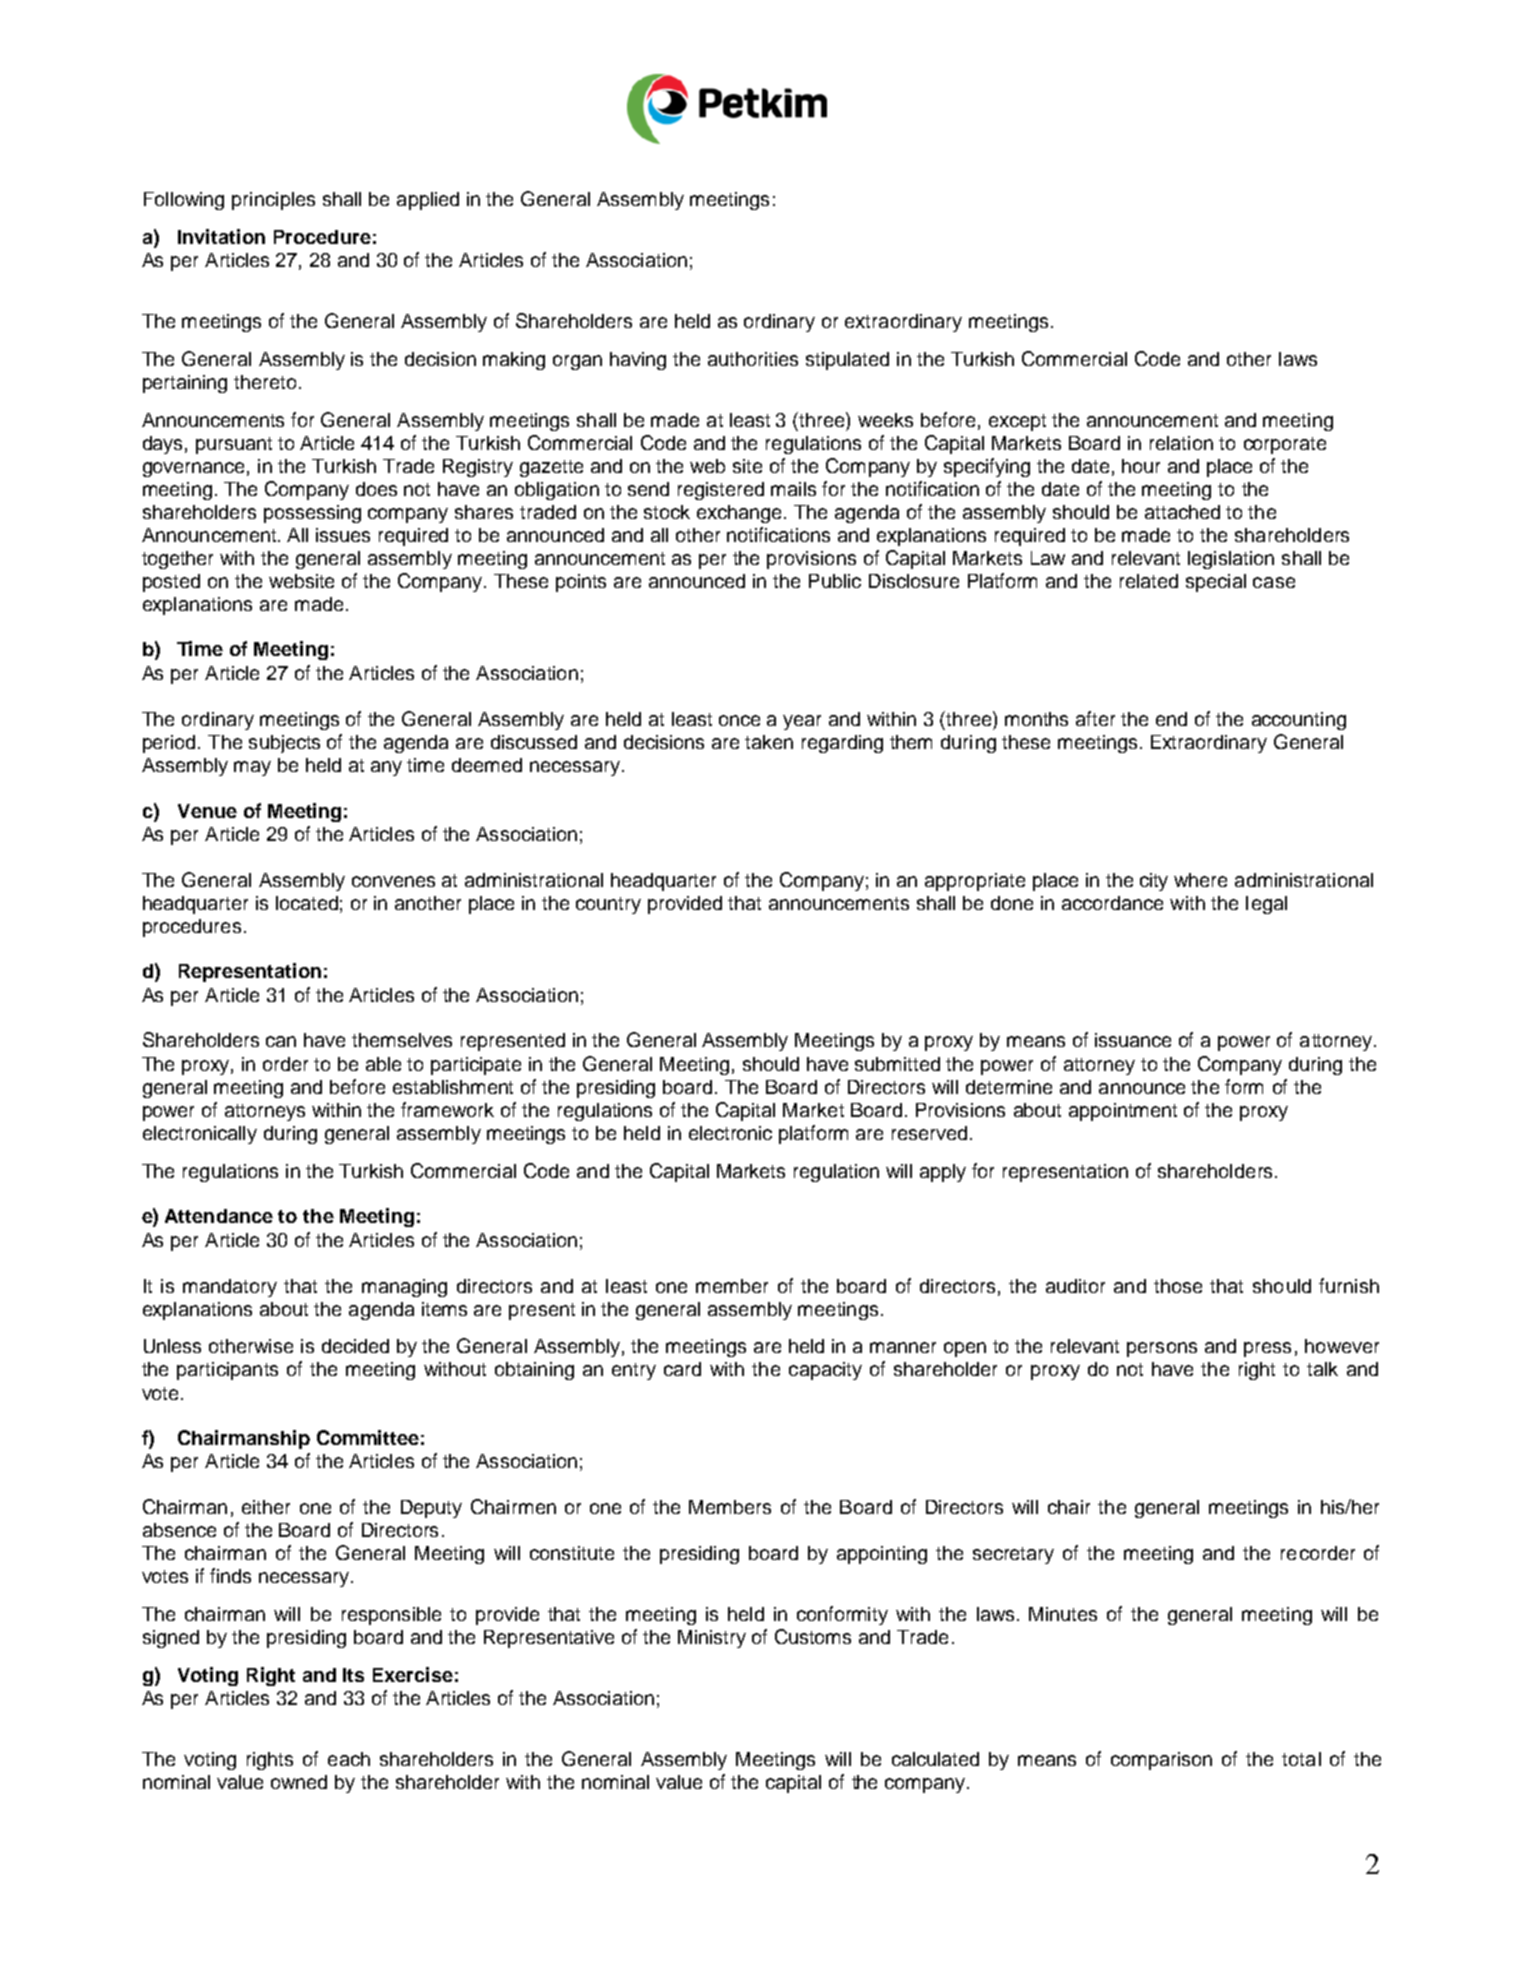 The height and width of the screenshot is (1979, 1530). What do you see at coordinates (1161, 1761) in the screenshot?
I see `comparison` at bounding box center [1161, 1761].
